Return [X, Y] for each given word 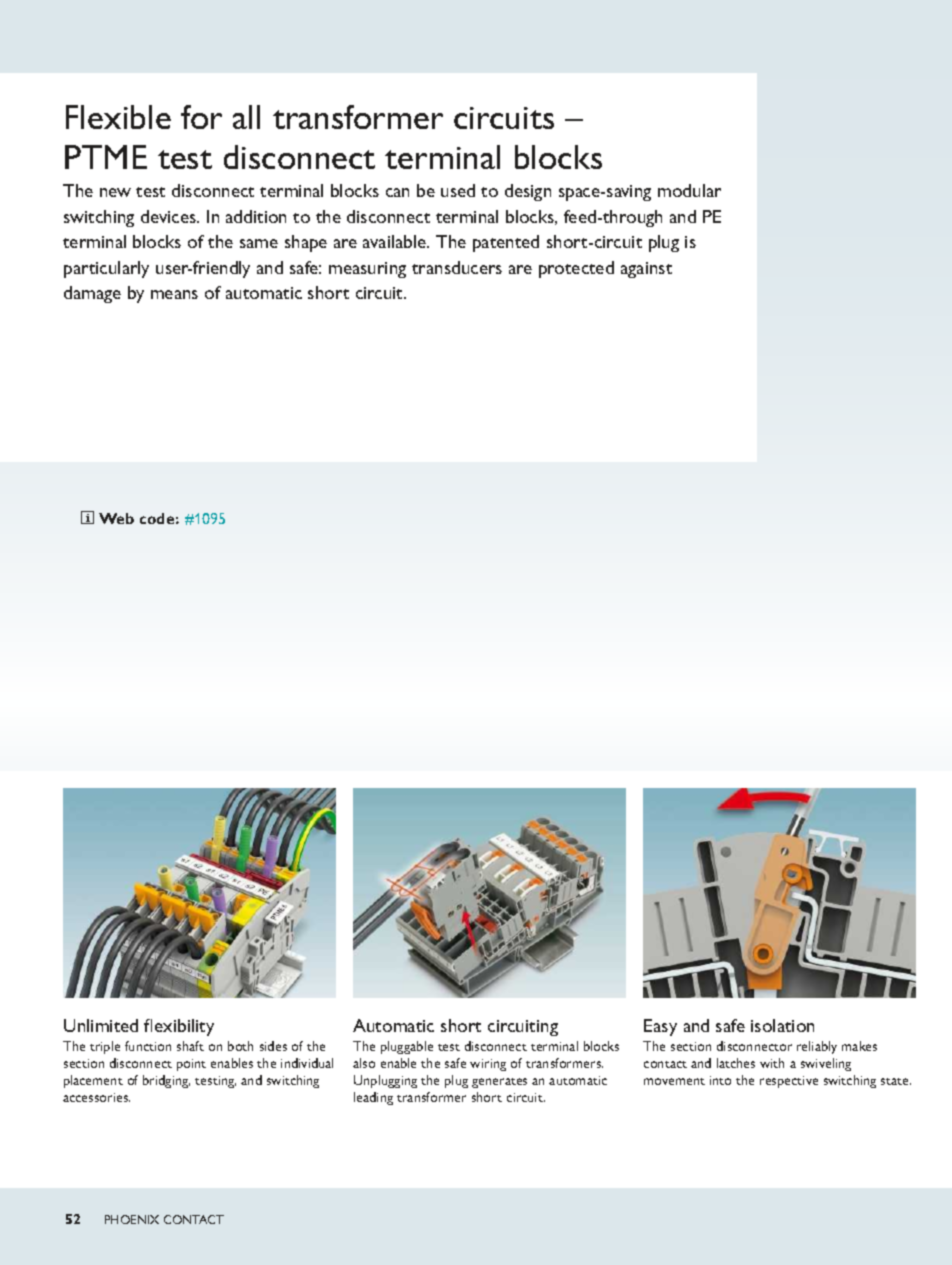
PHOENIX [132, 1219]
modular [689, 190]
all [246, 117]
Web [116, 518]
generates [499, 1083]
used [458, 190]
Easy [660, 1027]
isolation [782, 1025]
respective [789, 1082]
